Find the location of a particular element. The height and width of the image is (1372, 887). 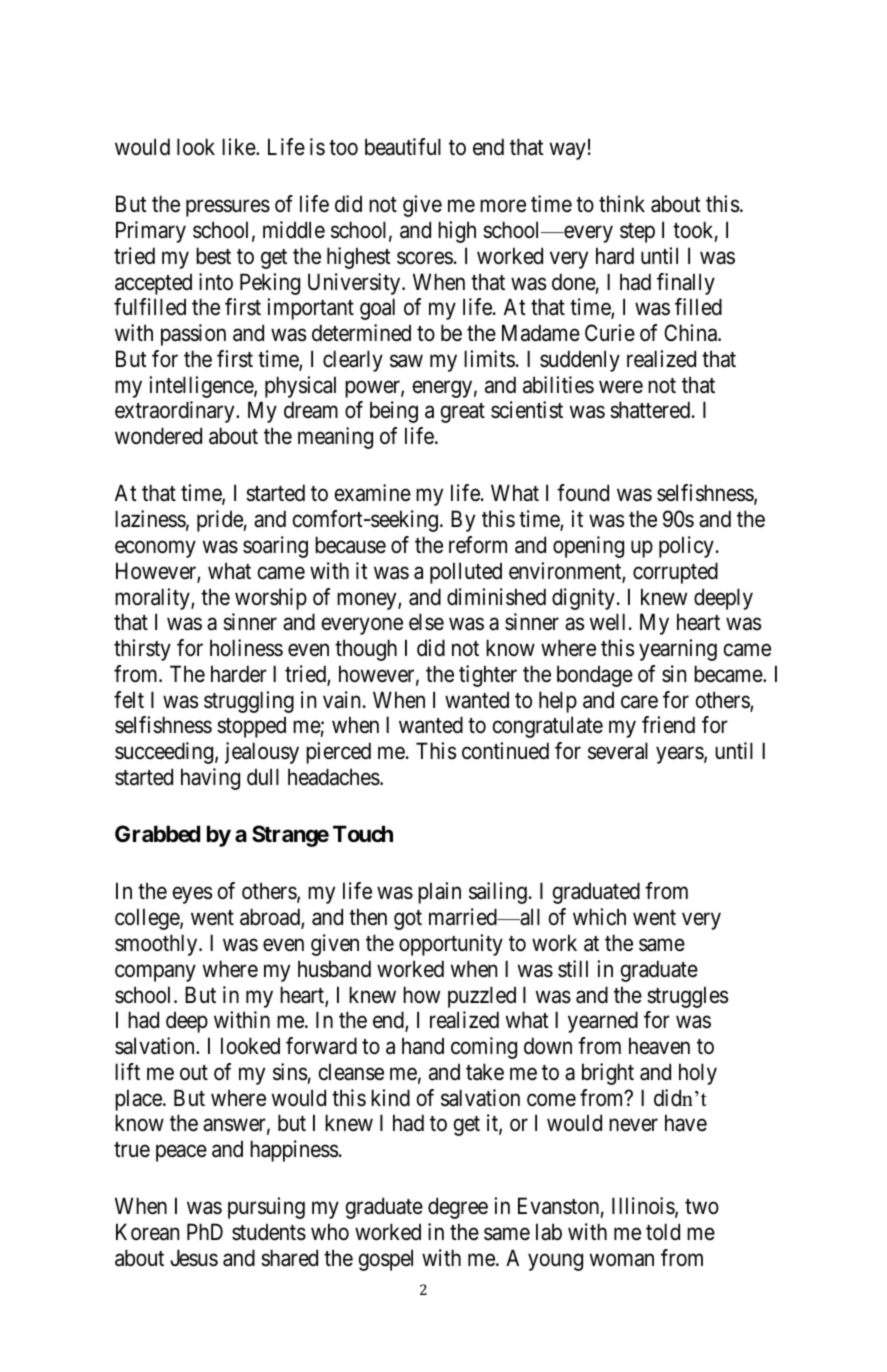

beautiful is located at coordinates (403, 147).
